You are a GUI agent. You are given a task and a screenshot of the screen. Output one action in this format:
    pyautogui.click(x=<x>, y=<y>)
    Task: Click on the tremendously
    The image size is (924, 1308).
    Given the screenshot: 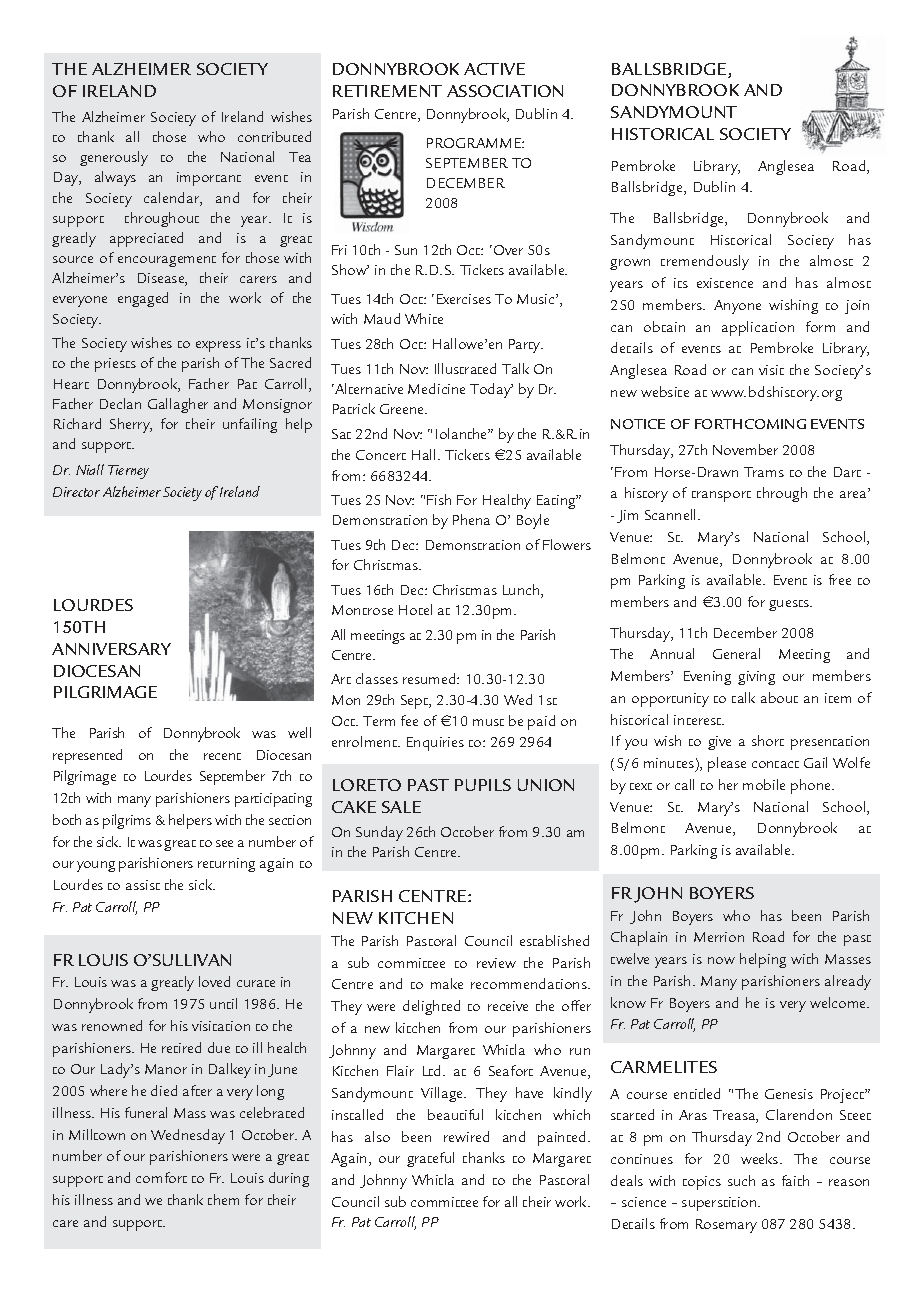 What is the action you would take?
    pyautogui.click(x=705, y=262)
